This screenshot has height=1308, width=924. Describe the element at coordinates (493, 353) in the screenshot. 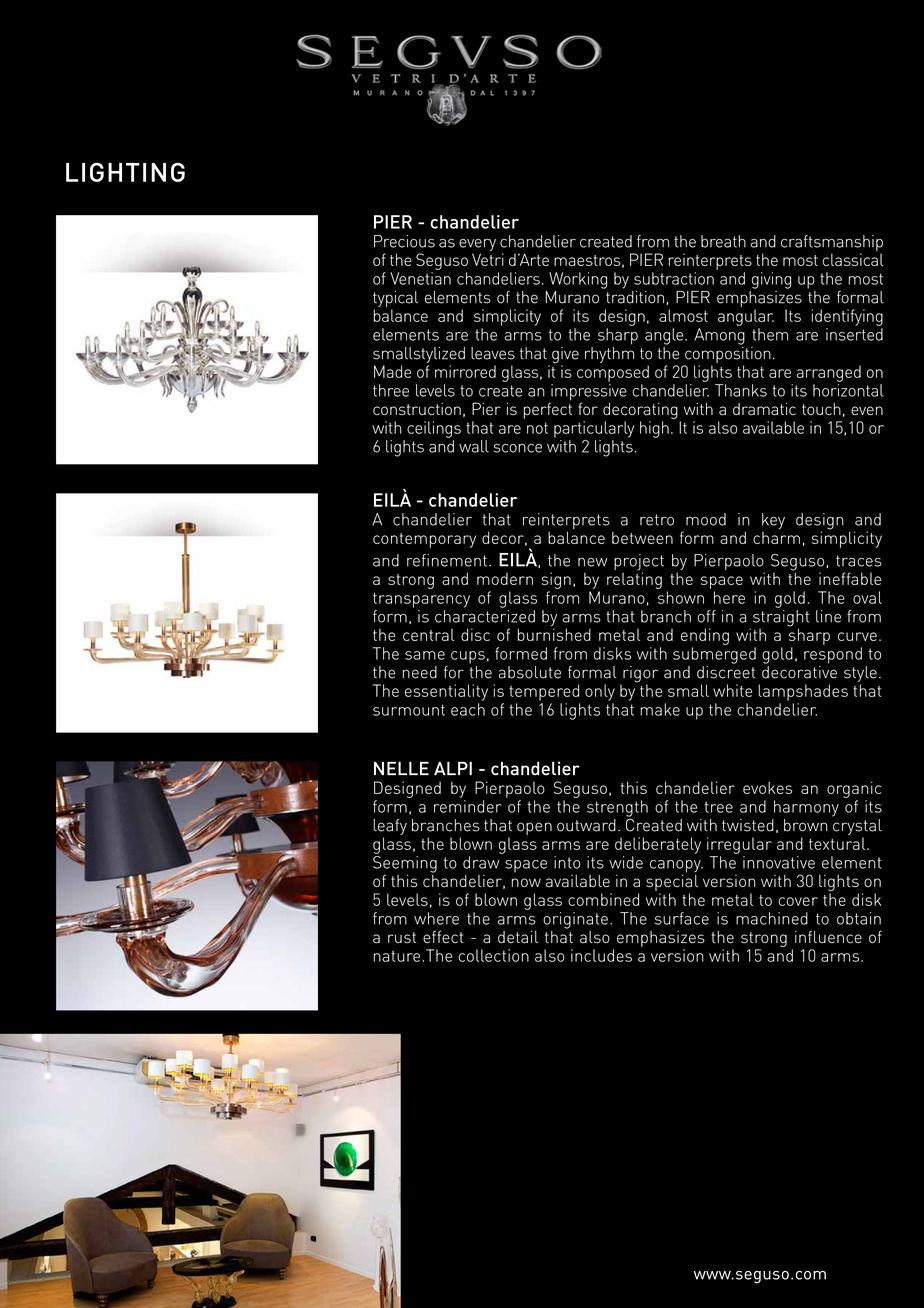

I see `leaves` at that location.
